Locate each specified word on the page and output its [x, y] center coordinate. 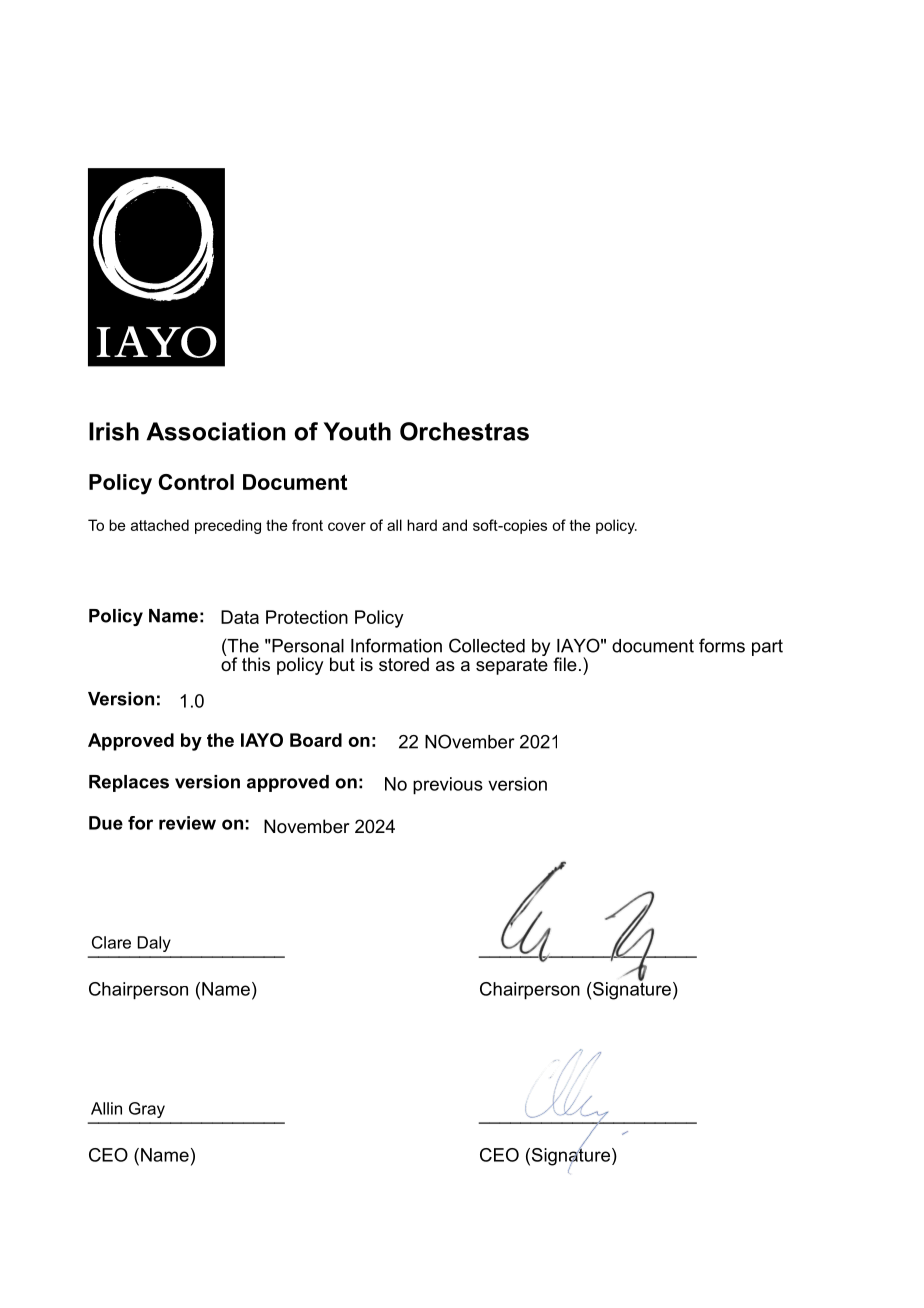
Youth [357, 431]
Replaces [129, 783]
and [454, 525]
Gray [147, 1110]
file [565, 664]
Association [216, 431]
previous [448, 786]
